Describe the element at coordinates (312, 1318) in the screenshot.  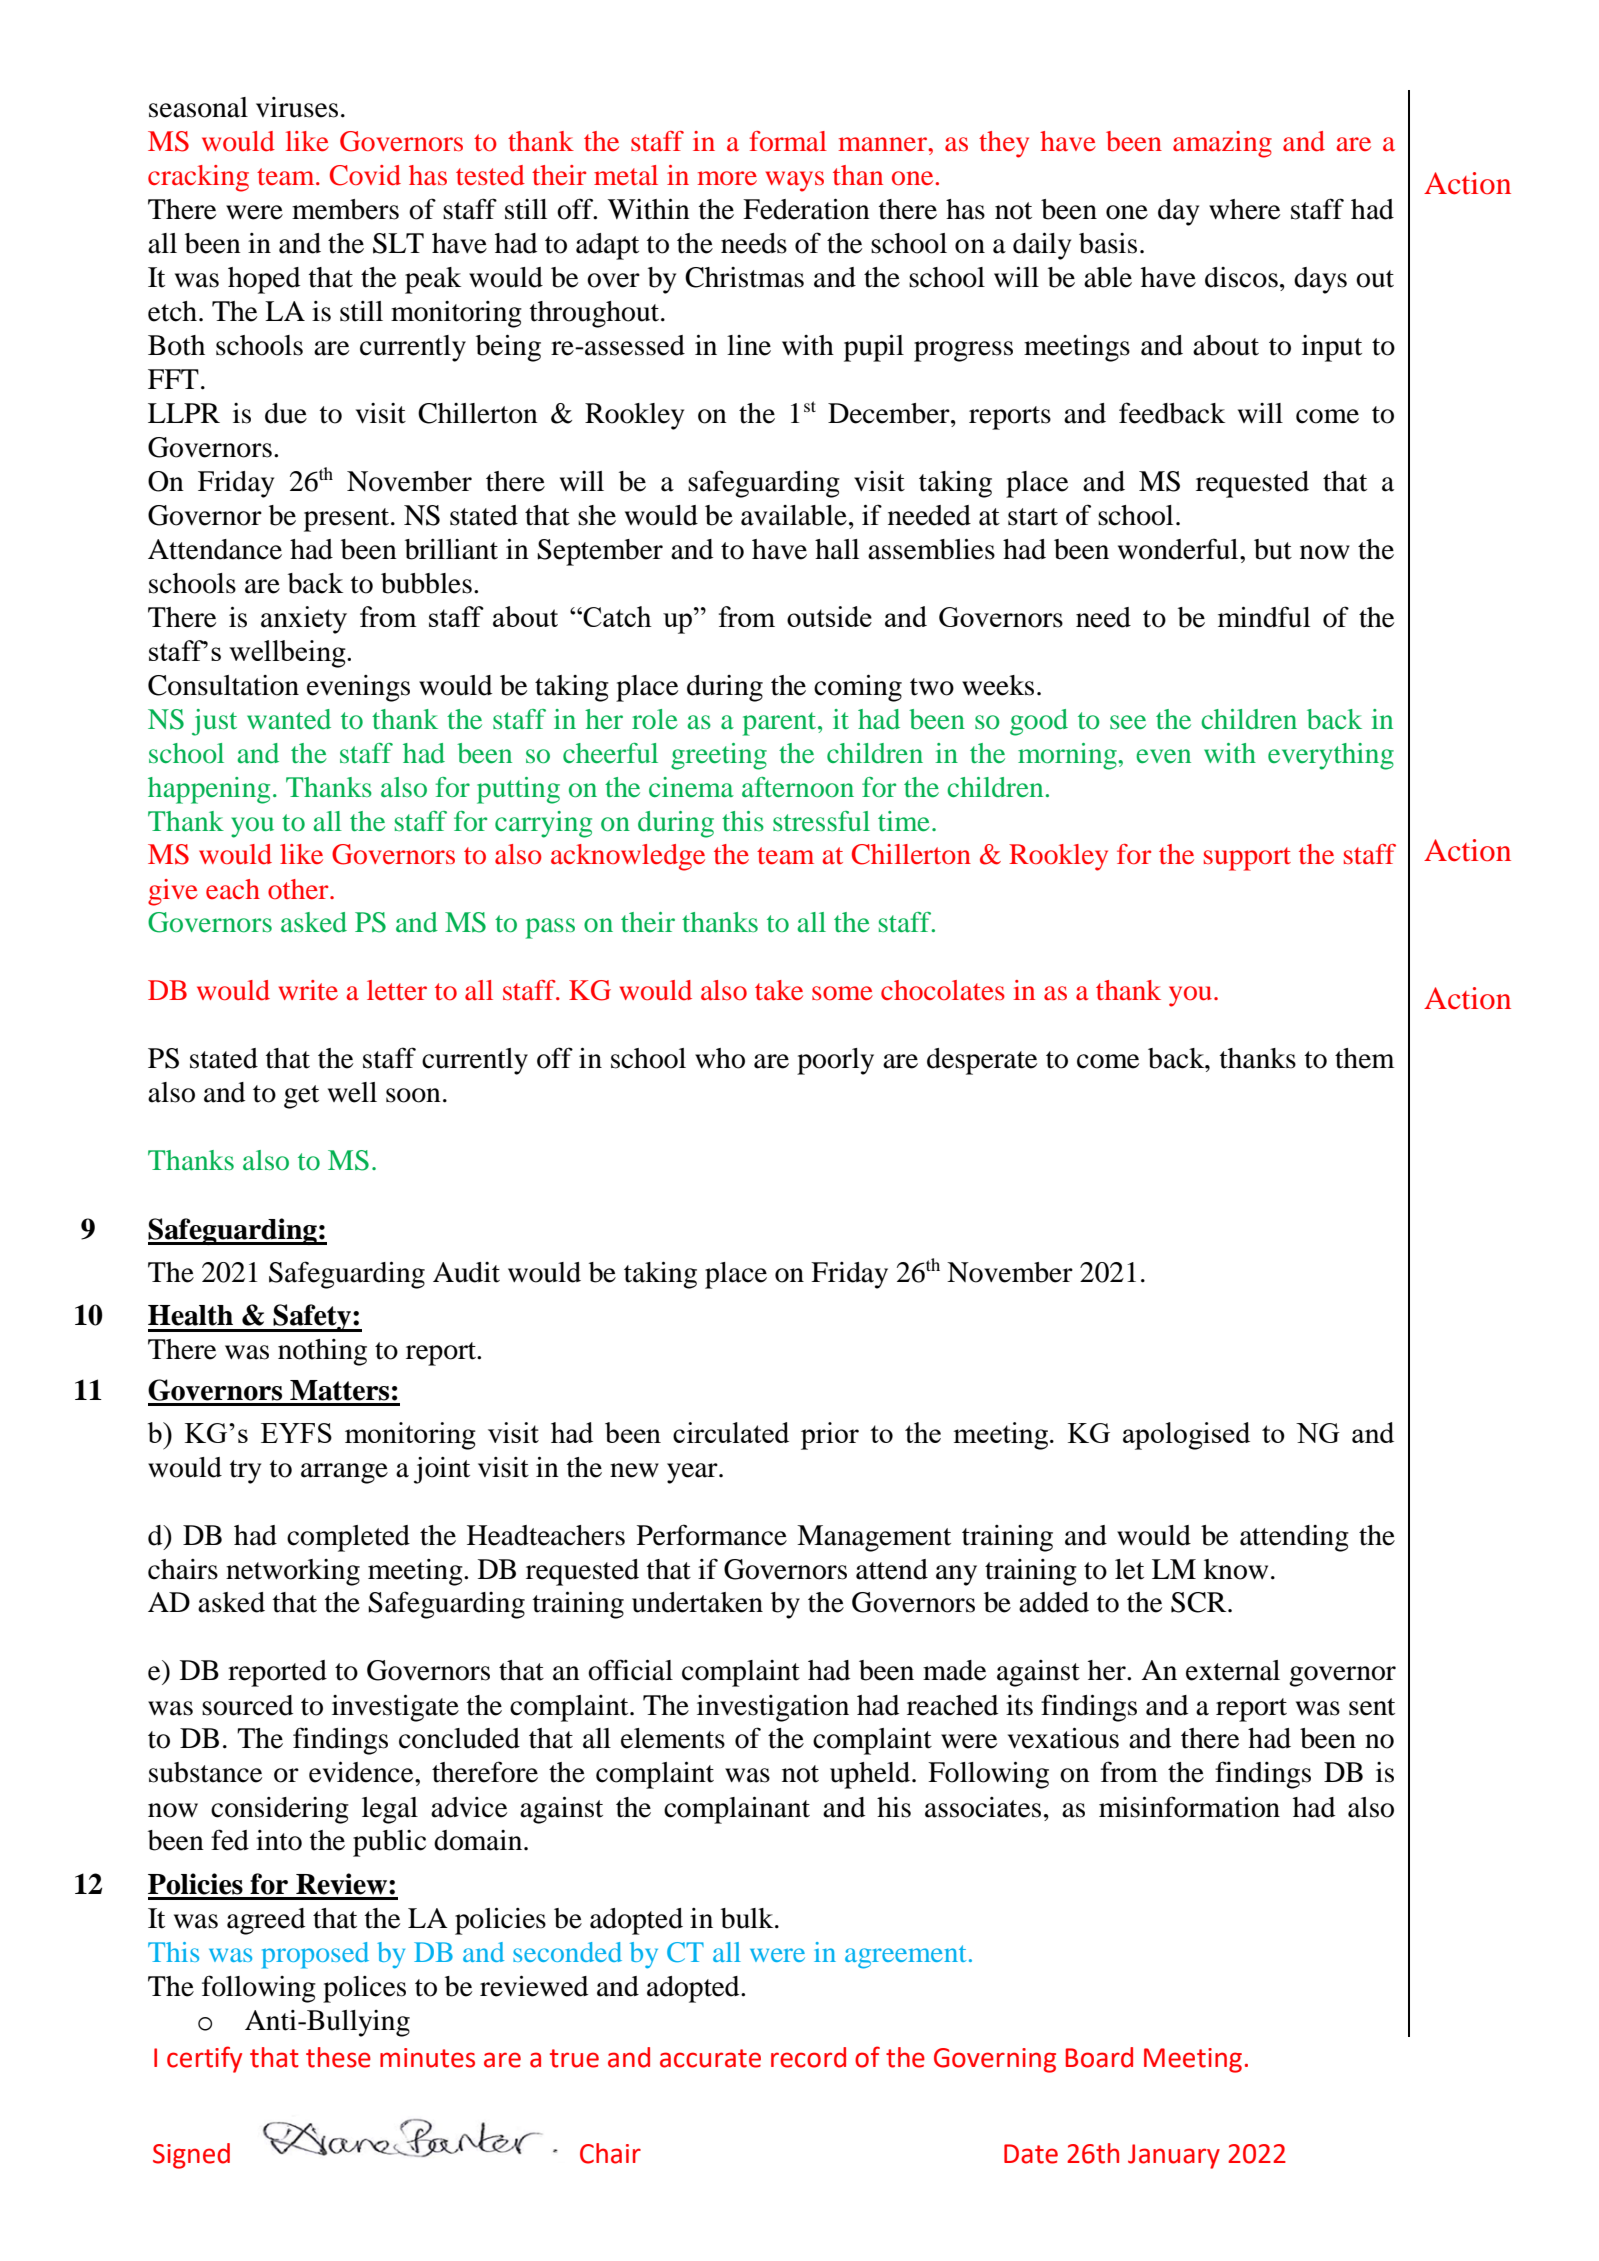
I see `Safety` at that location.
